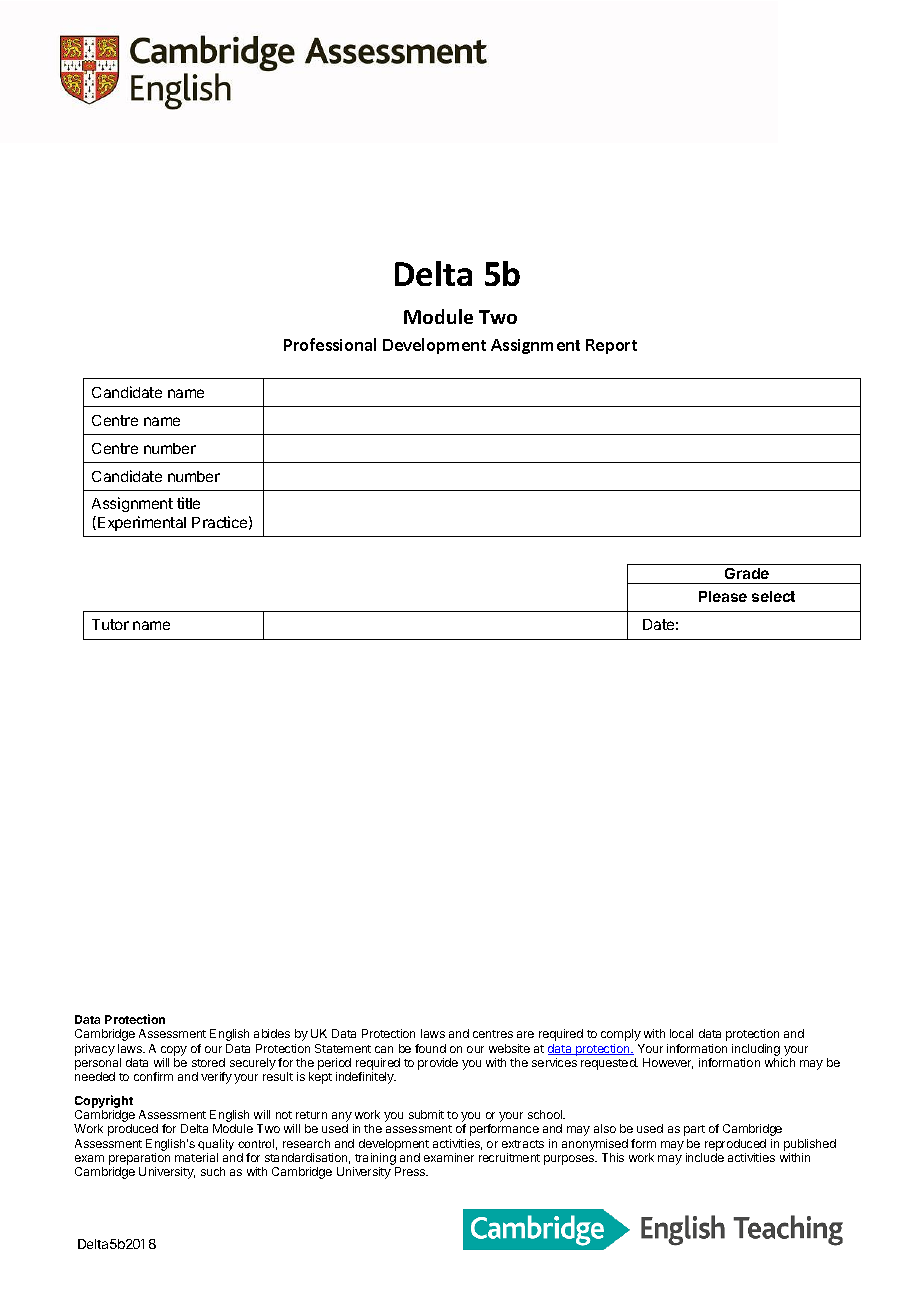 This image has height=1307, width=924. Describe the element at coordinates (142, 523) in the image. I see `Experimental` at that location.
